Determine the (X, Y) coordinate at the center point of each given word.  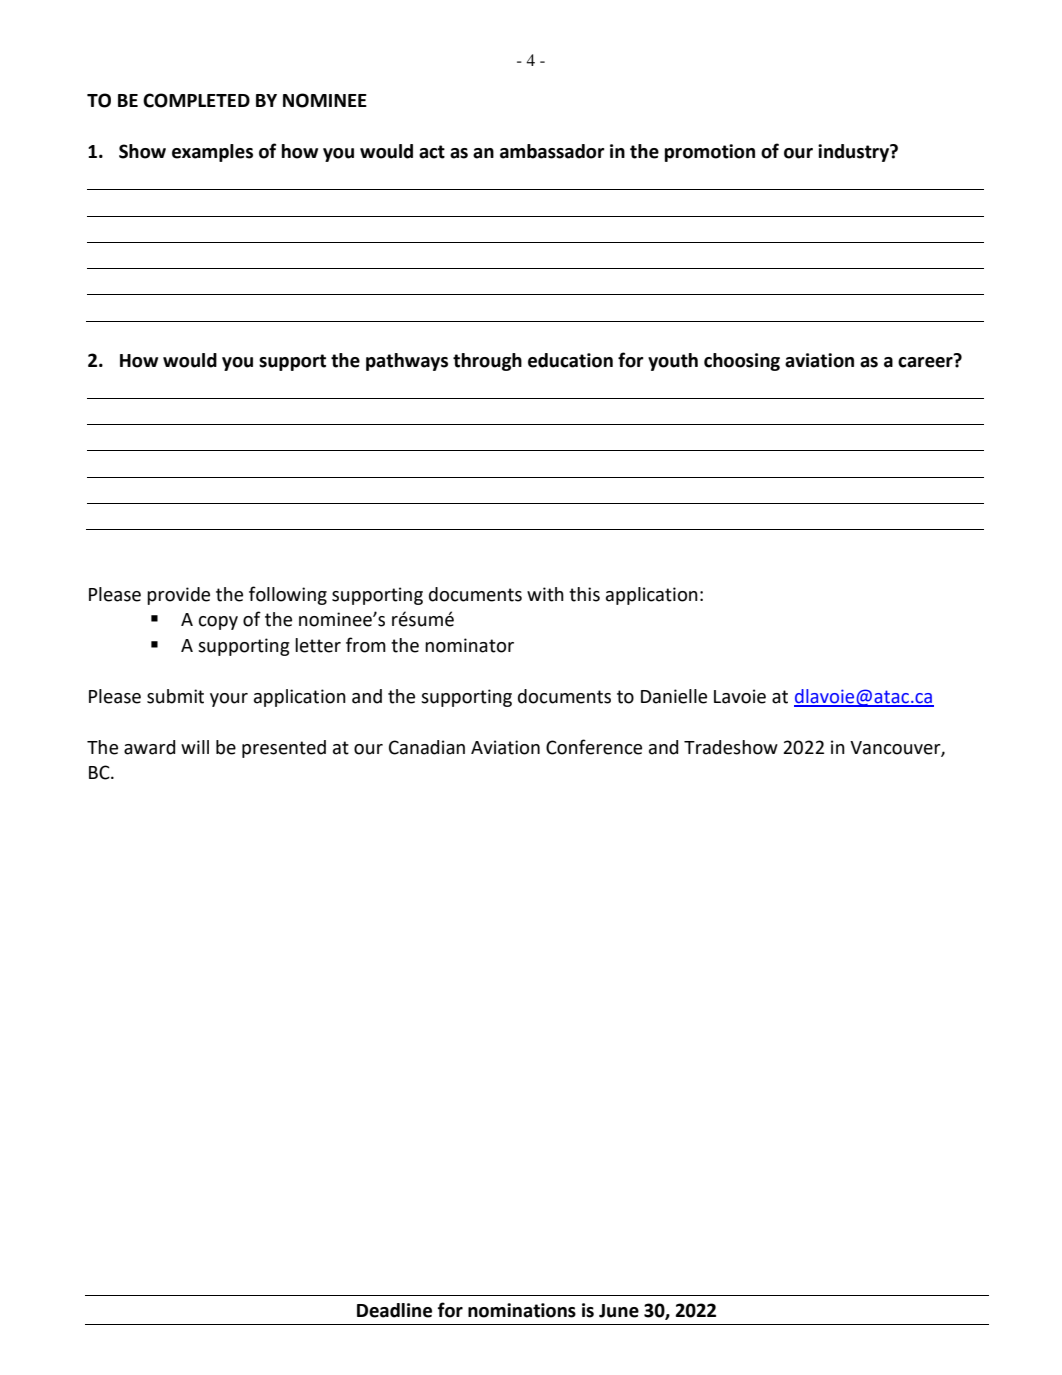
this (584, 594)
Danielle (674, 696)
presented (284, 749)
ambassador (552, 151)
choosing (742, 362)
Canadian (427, 747)
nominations (522, 1310)
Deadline (394, 1310)
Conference (594, 747)
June (619, 1311)
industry (855, 153)
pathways (407, 362)
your (229, 700)
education (570, 360)
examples (212, 153)
